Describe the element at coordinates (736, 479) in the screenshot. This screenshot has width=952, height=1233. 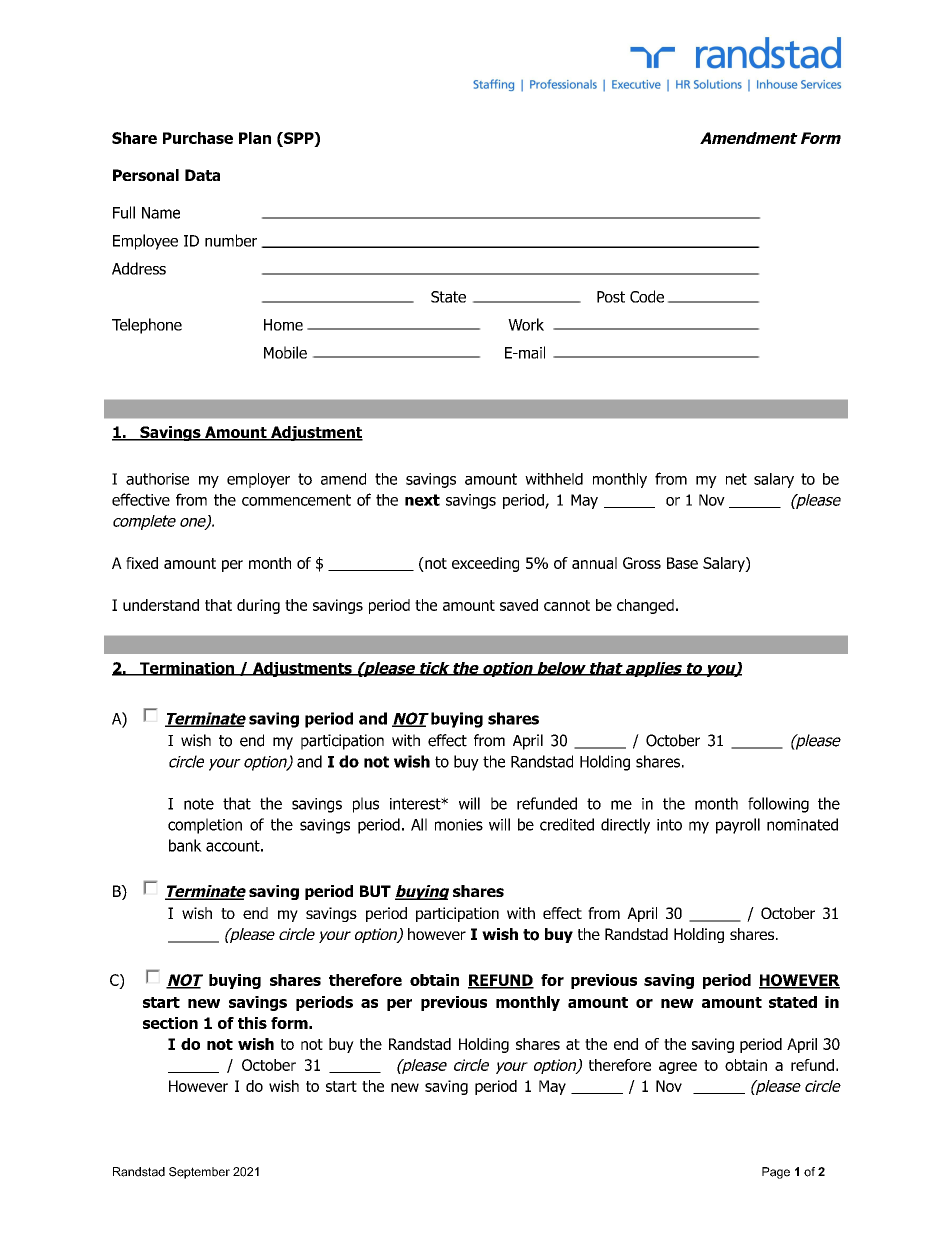
I see `net` at that location.
